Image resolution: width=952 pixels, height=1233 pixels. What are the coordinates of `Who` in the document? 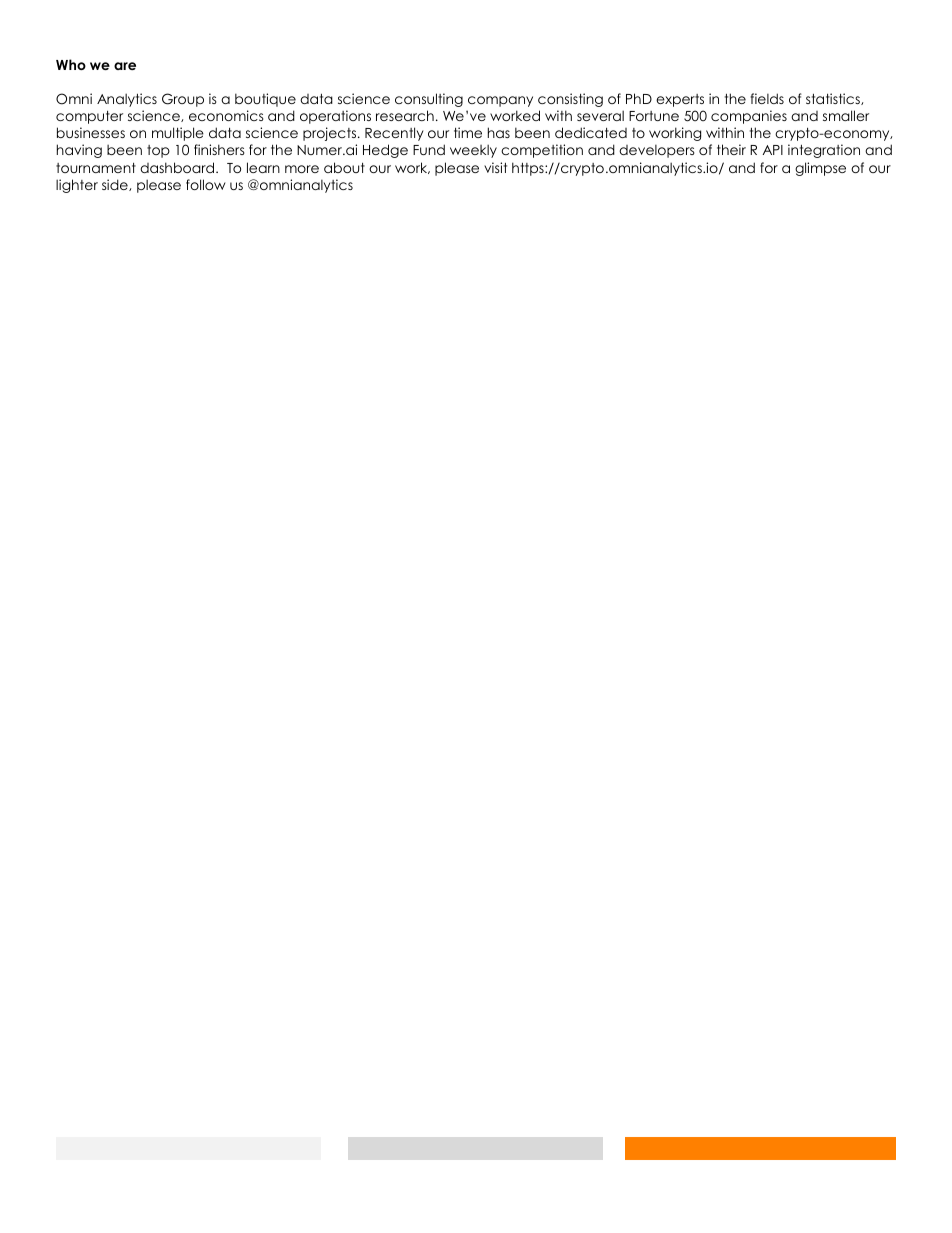 It's located at (71, 64).
